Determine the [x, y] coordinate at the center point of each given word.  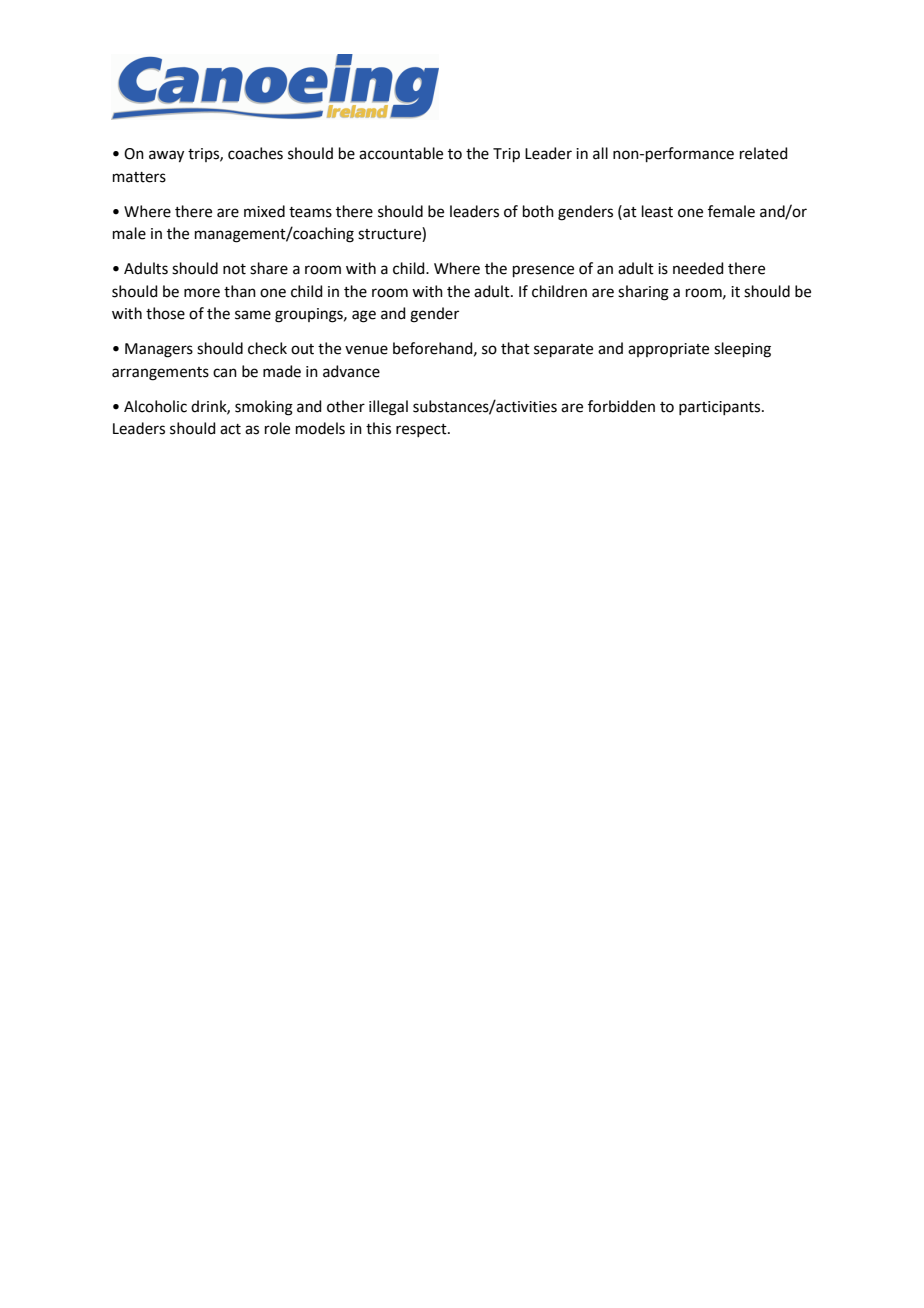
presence [543, 271]
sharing [643, 293]
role [277, 428]
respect [422, 430]
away [166, 156]
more [202, 293]
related [764, 153]
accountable [401, 153]
